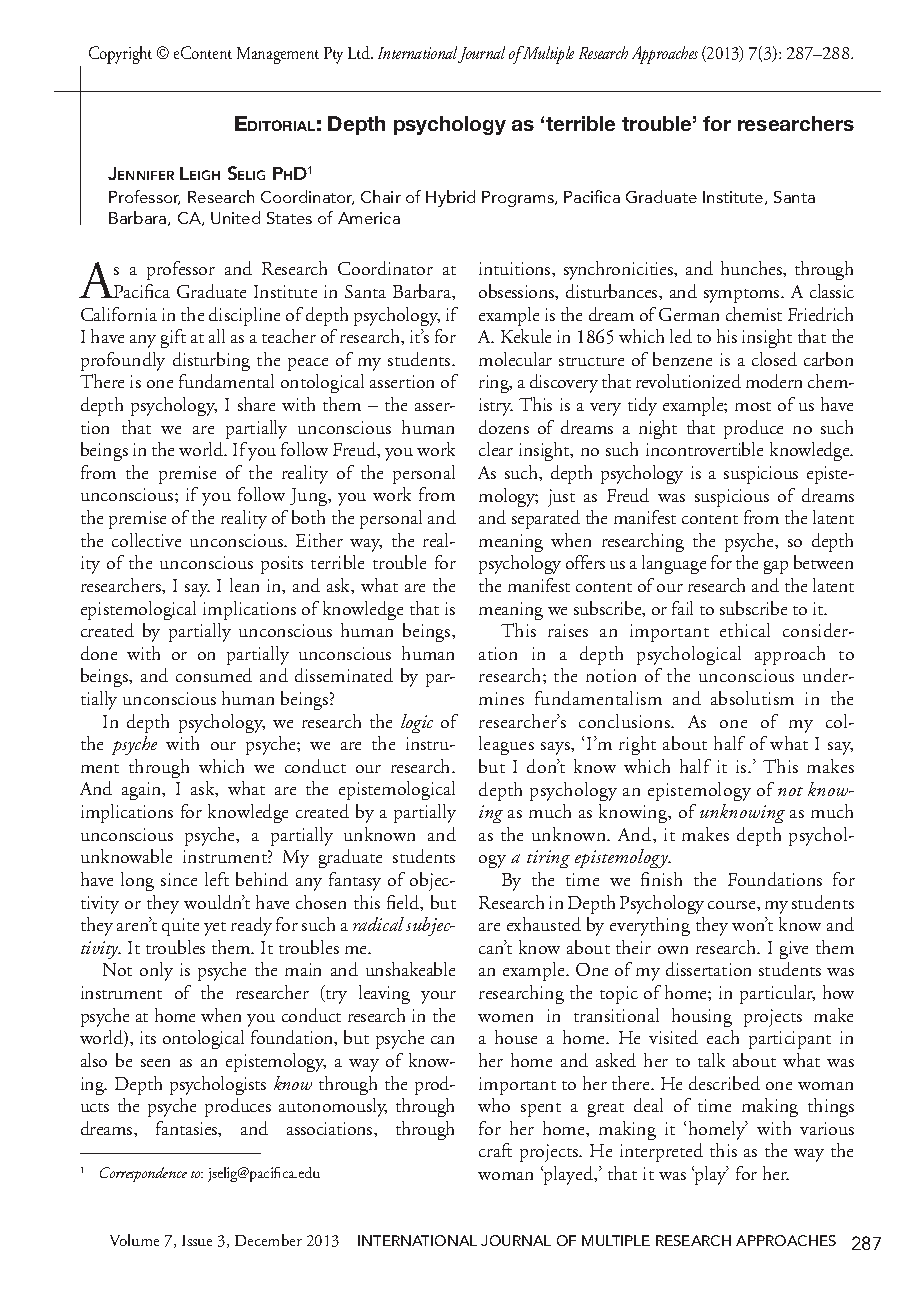 This document has height=1304, width=924. What do you see at coordinates (704, 449) in the document?
I see `incontrovertible` at bounding box center [704, 449].
